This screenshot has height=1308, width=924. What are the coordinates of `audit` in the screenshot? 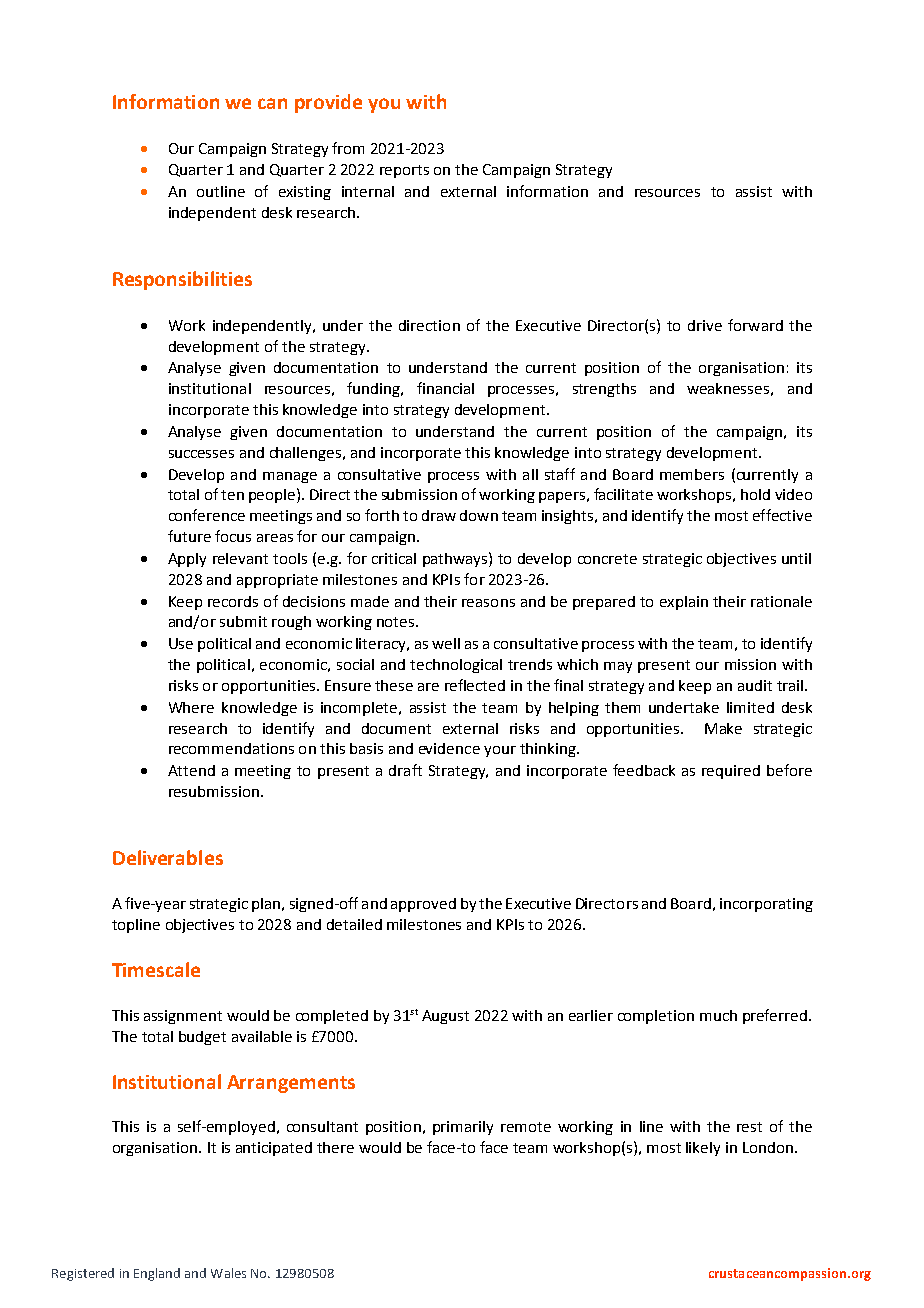 It's located at (755, 685).
